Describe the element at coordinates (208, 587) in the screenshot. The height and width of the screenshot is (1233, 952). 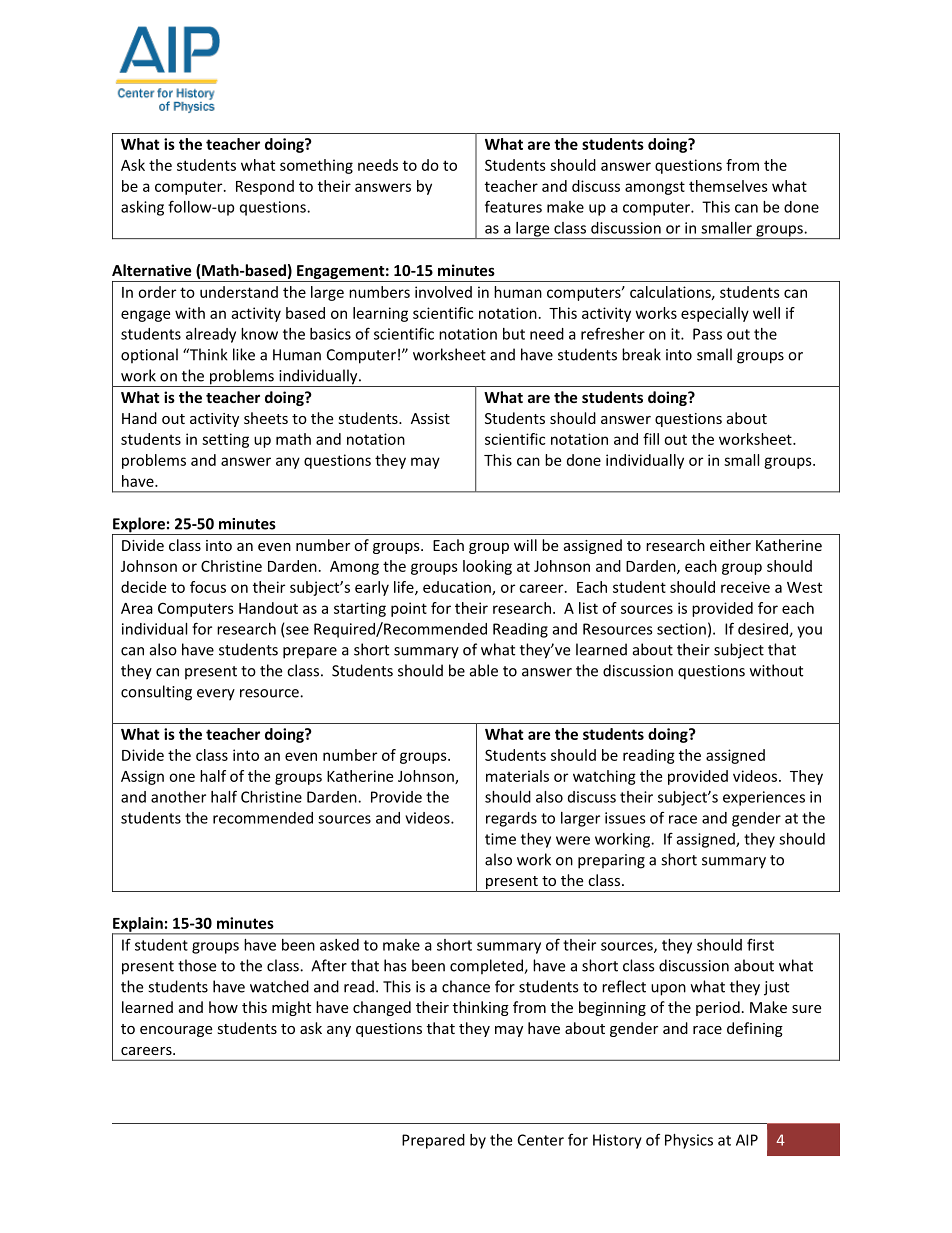
I see `focus` at that location.
